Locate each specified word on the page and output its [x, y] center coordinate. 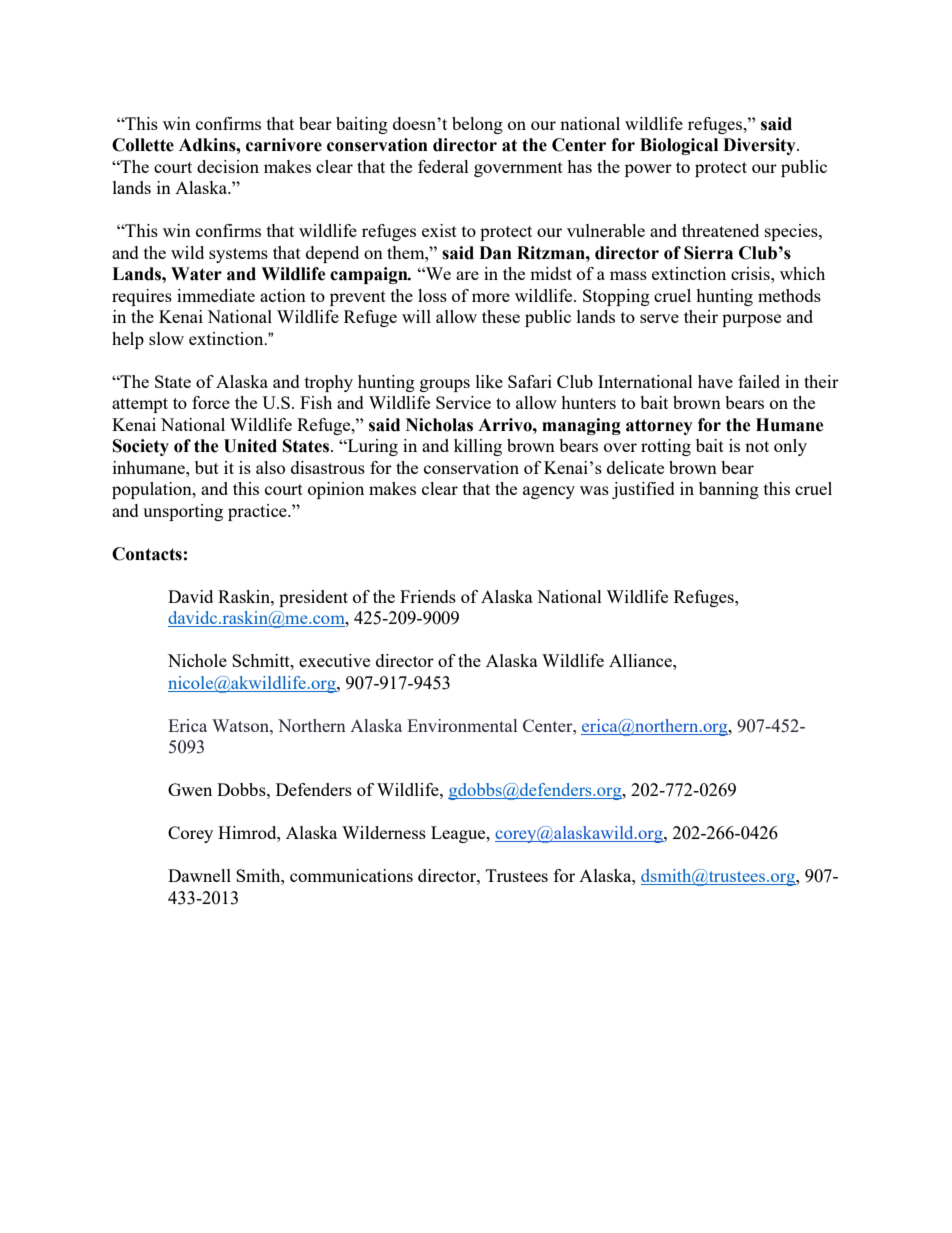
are [467, 275]
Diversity [760, 146]
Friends [428, 596]
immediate [216, 295]
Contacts [147, 554]
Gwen [190, 789]
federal [443, 166]
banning [729, 490]
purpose [751, 320]
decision [228, 166]
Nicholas [439, 425]
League [459, 834]
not [757, 446]
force [211, 402]
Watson [241, 725]
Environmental [462, 725]
